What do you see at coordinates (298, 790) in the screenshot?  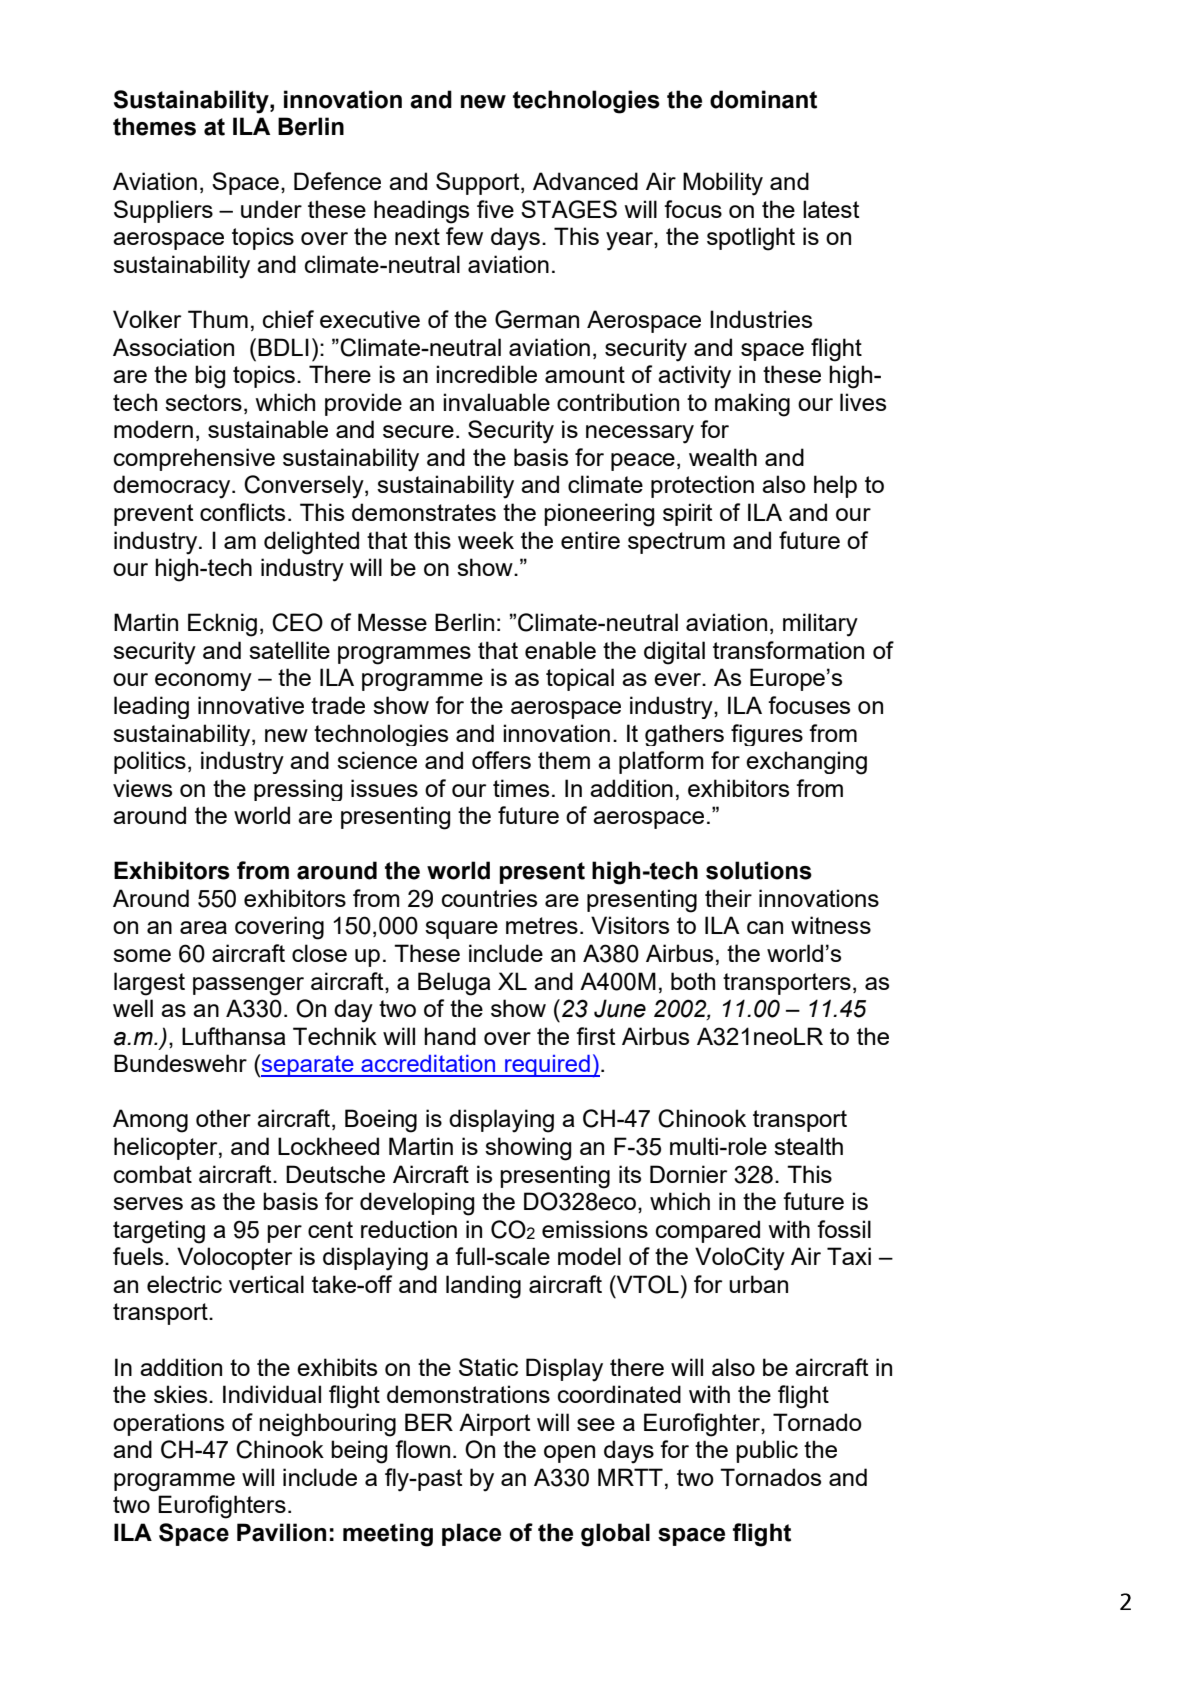 I see `pressing` at bounding box center [298, 790].
